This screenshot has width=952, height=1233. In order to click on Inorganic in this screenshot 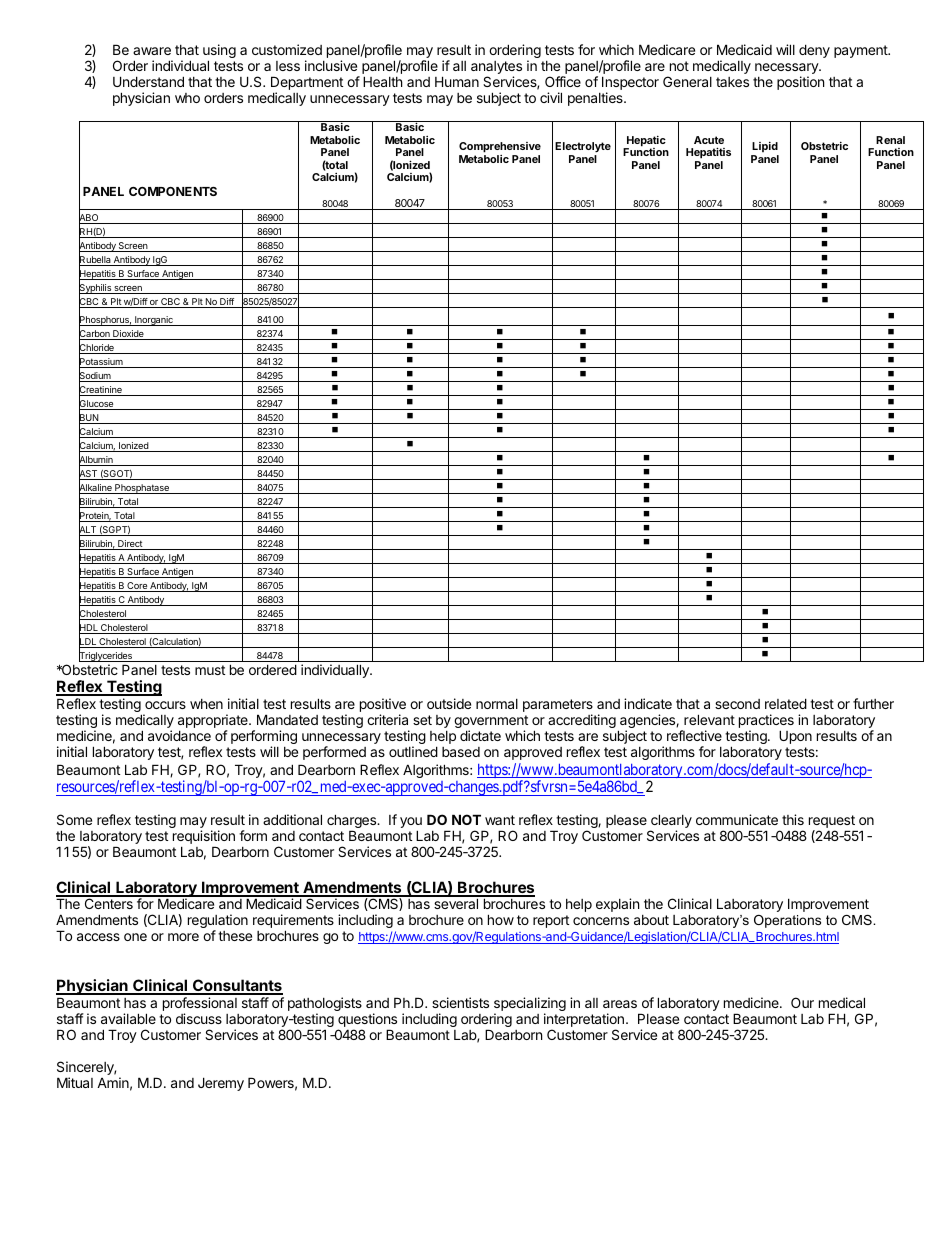, I will do `click(154, 321)`.
